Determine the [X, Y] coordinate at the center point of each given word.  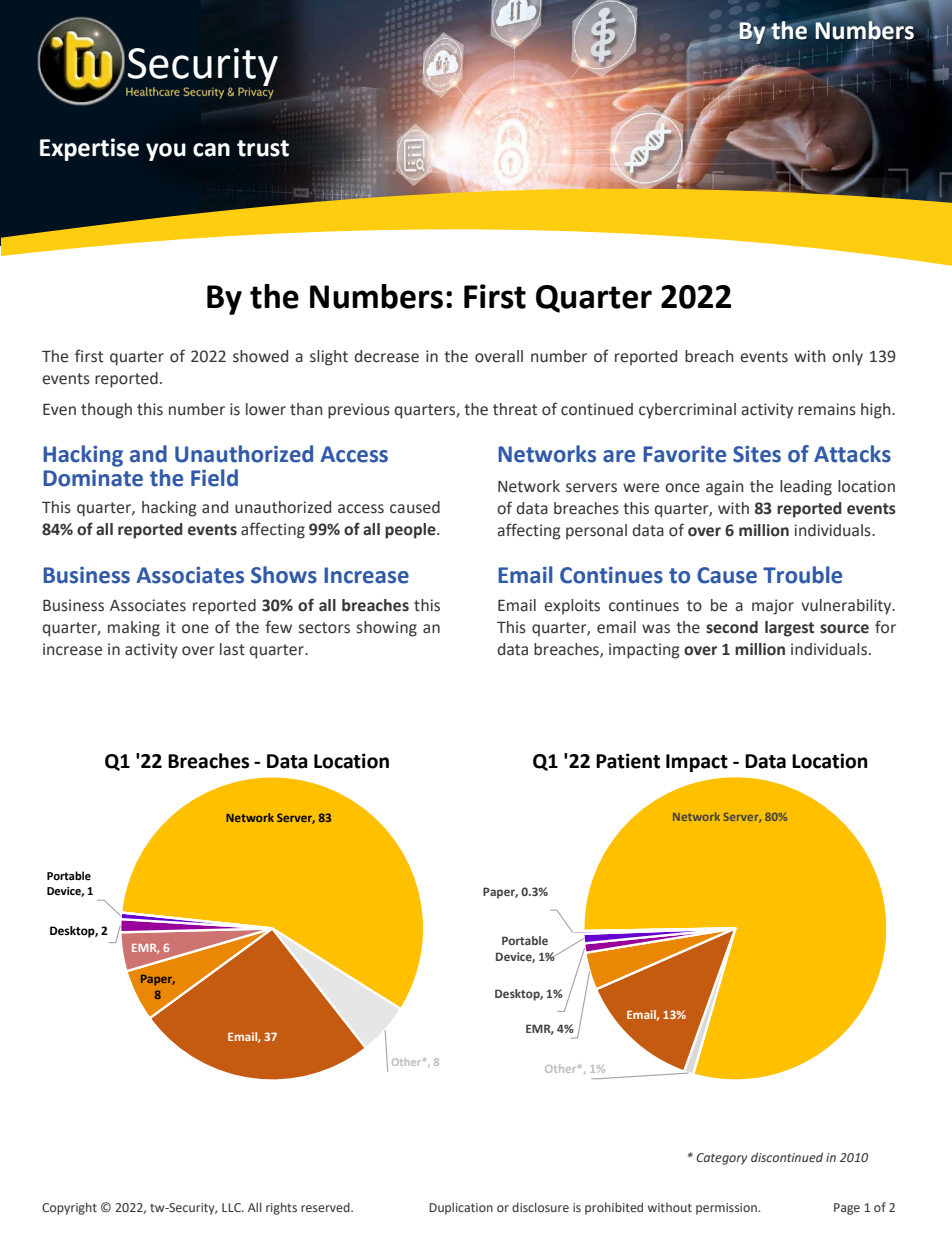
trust [263, 148]
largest [789, 629]
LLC [232, 1207]
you [166, 152]
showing [387, 629]
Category [721, 1159]
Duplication [461, 1208]
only [847, 358]
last [232, 649]
